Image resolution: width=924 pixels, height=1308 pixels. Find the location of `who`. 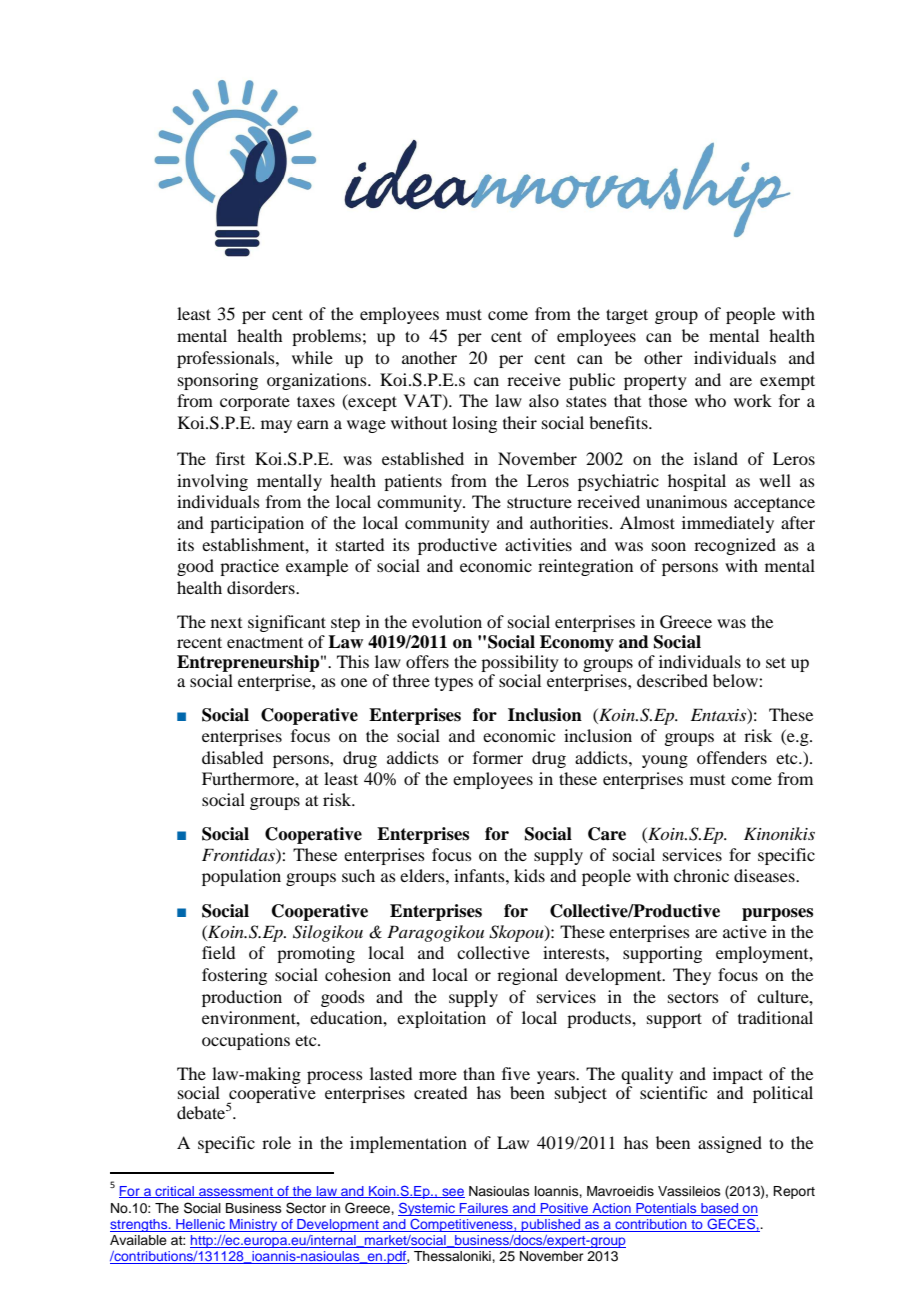

who is located at coordinates (710, 400).
